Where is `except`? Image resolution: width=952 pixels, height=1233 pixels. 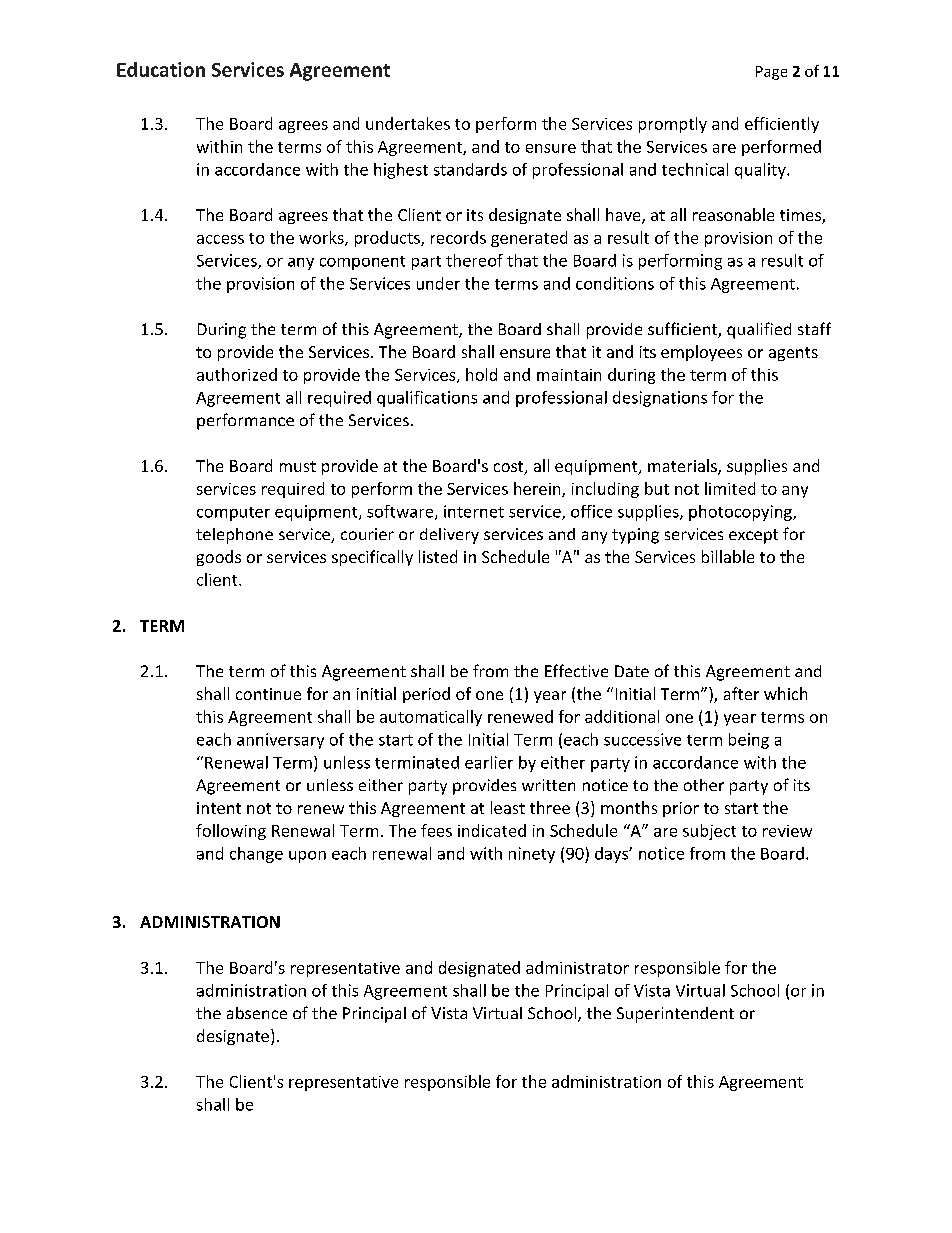
except is located at coordinates (753, 536).
